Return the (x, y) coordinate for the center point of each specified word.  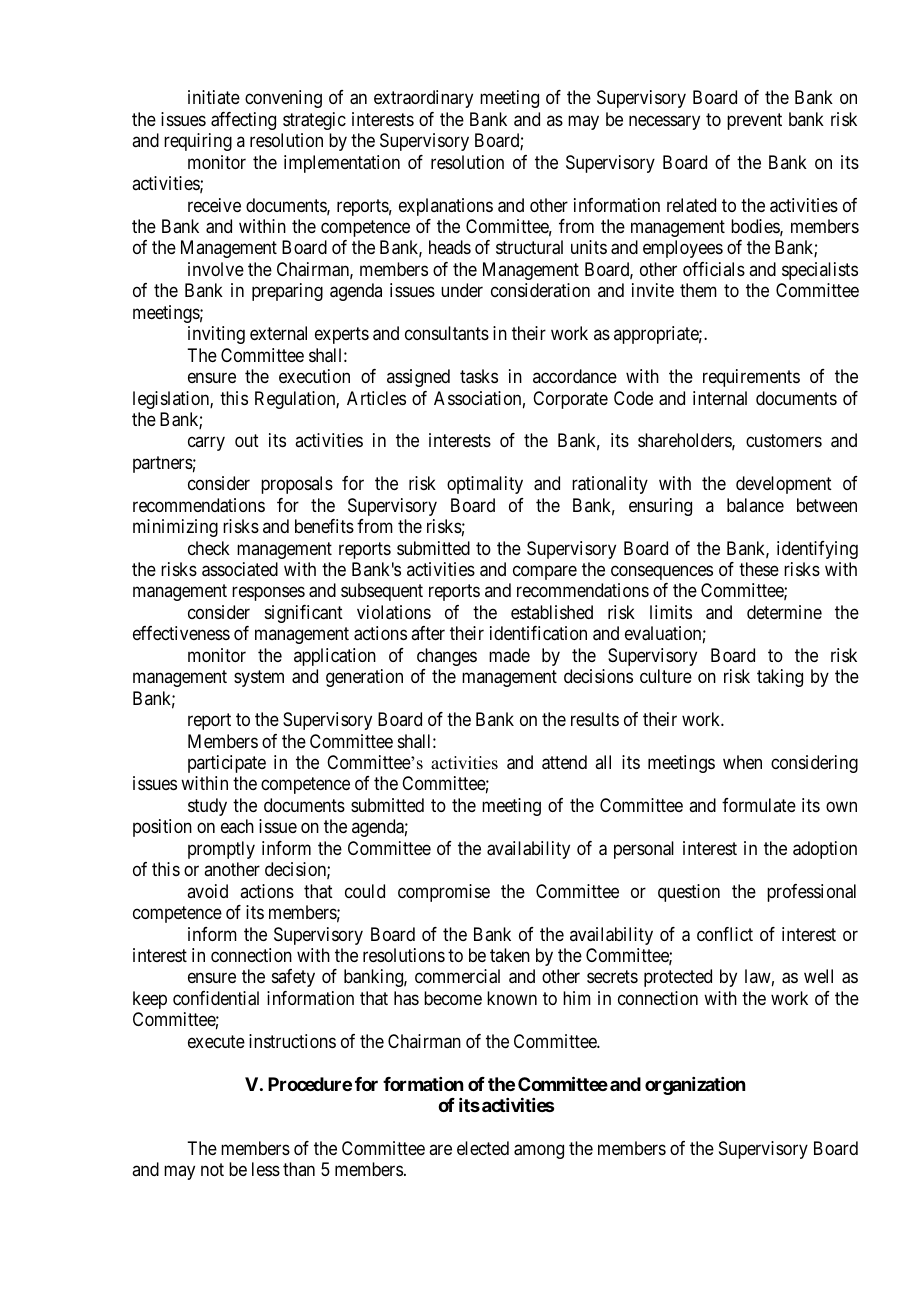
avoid (207, 891)
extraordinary (423, 99)
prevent (754, 121)
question (689, 893)
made (509, 655)
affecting (243, 121)
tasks (479, 376)
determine (784, 612)
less (266, 1169)
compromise (444, 893)
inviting (216, 335)
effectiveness (181, 633)
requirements (751, 378)
